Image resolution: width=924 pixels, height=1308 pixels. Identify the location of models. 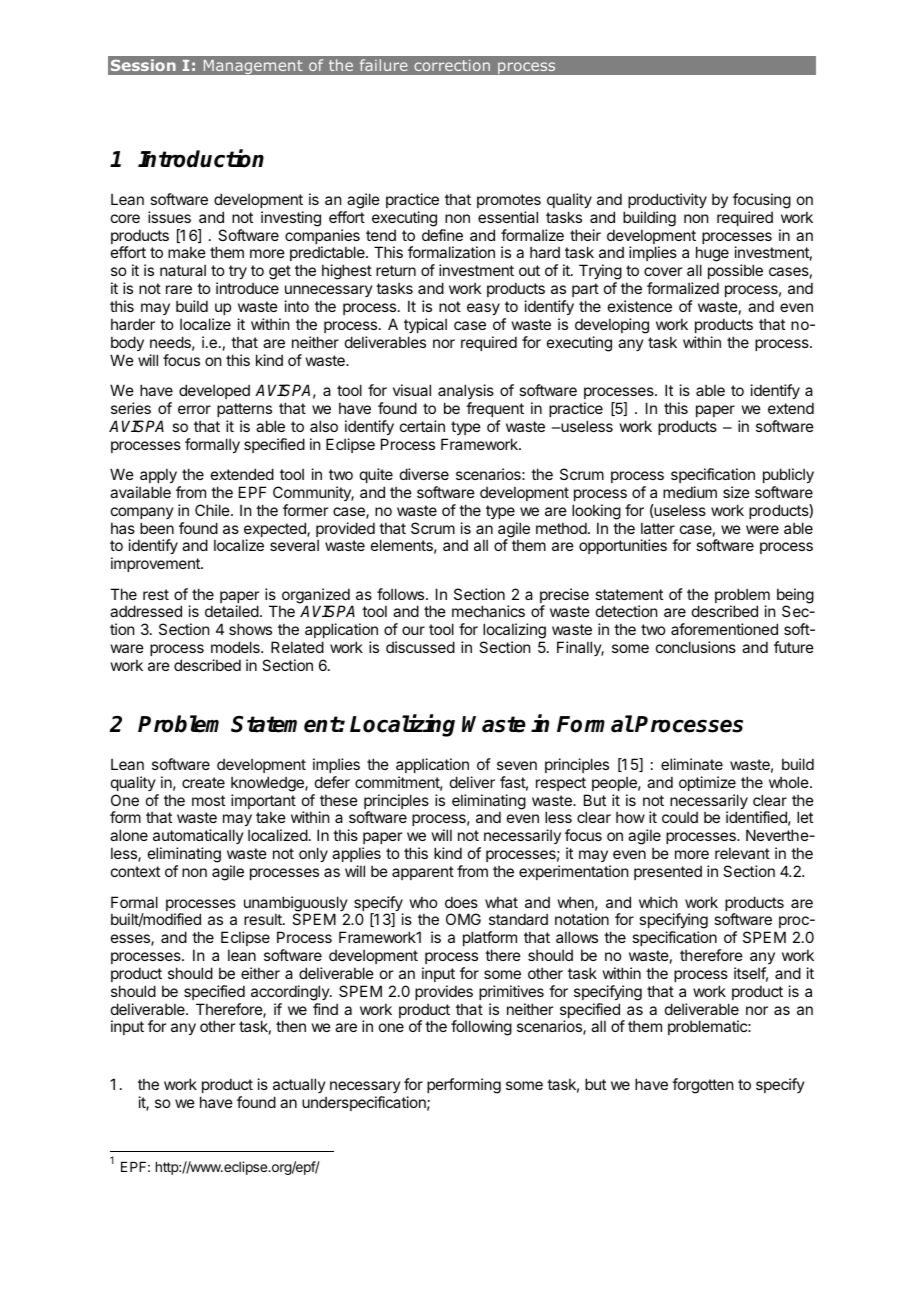
(236, 647).
